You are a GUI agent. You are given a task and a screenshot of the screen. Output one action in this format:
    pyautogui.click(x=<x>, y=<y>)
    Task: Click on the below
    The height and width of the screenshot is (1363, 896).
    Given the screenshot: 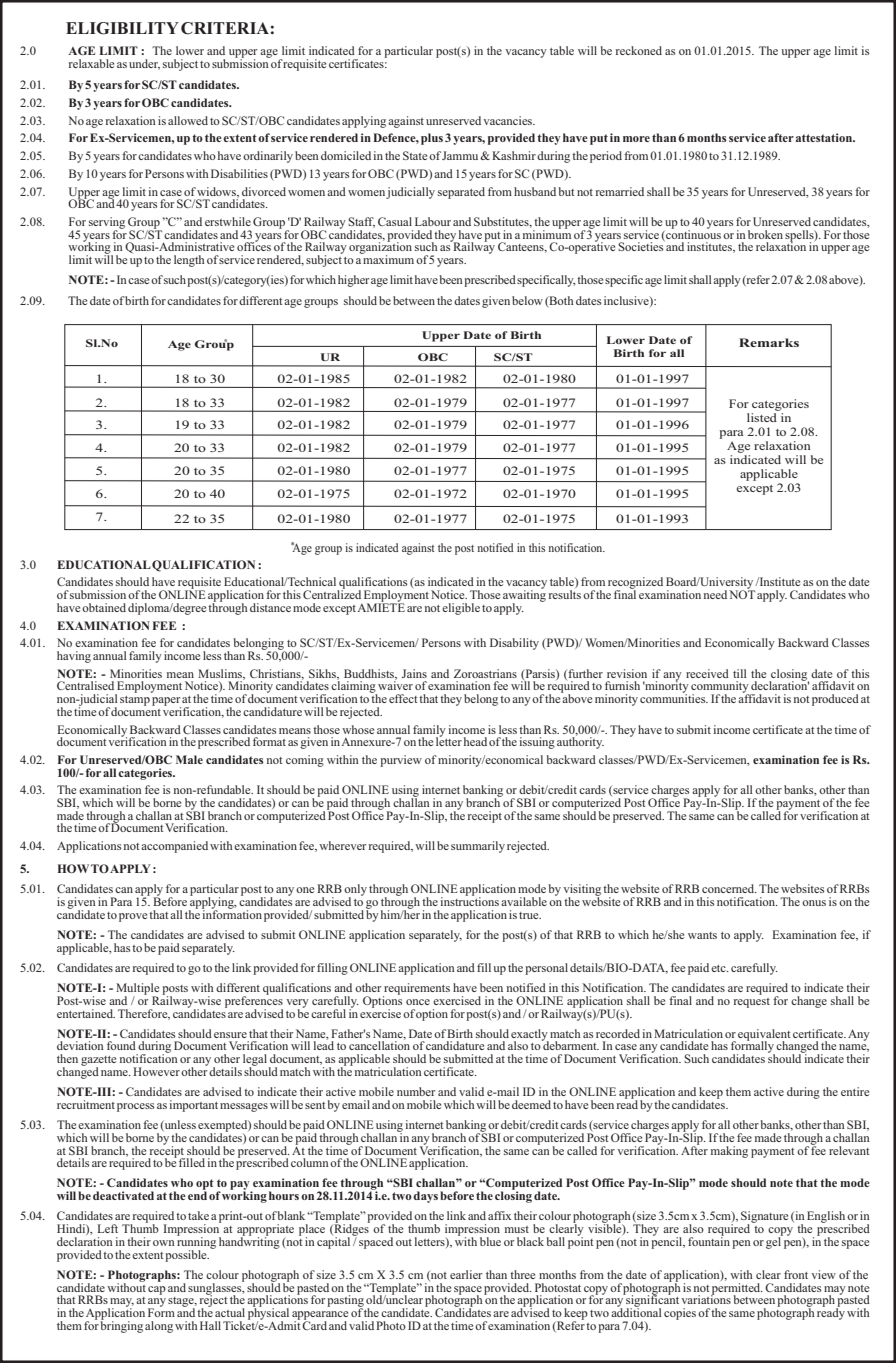 What is the action you would take?
    pyautogui.click(x=527, y=300)
